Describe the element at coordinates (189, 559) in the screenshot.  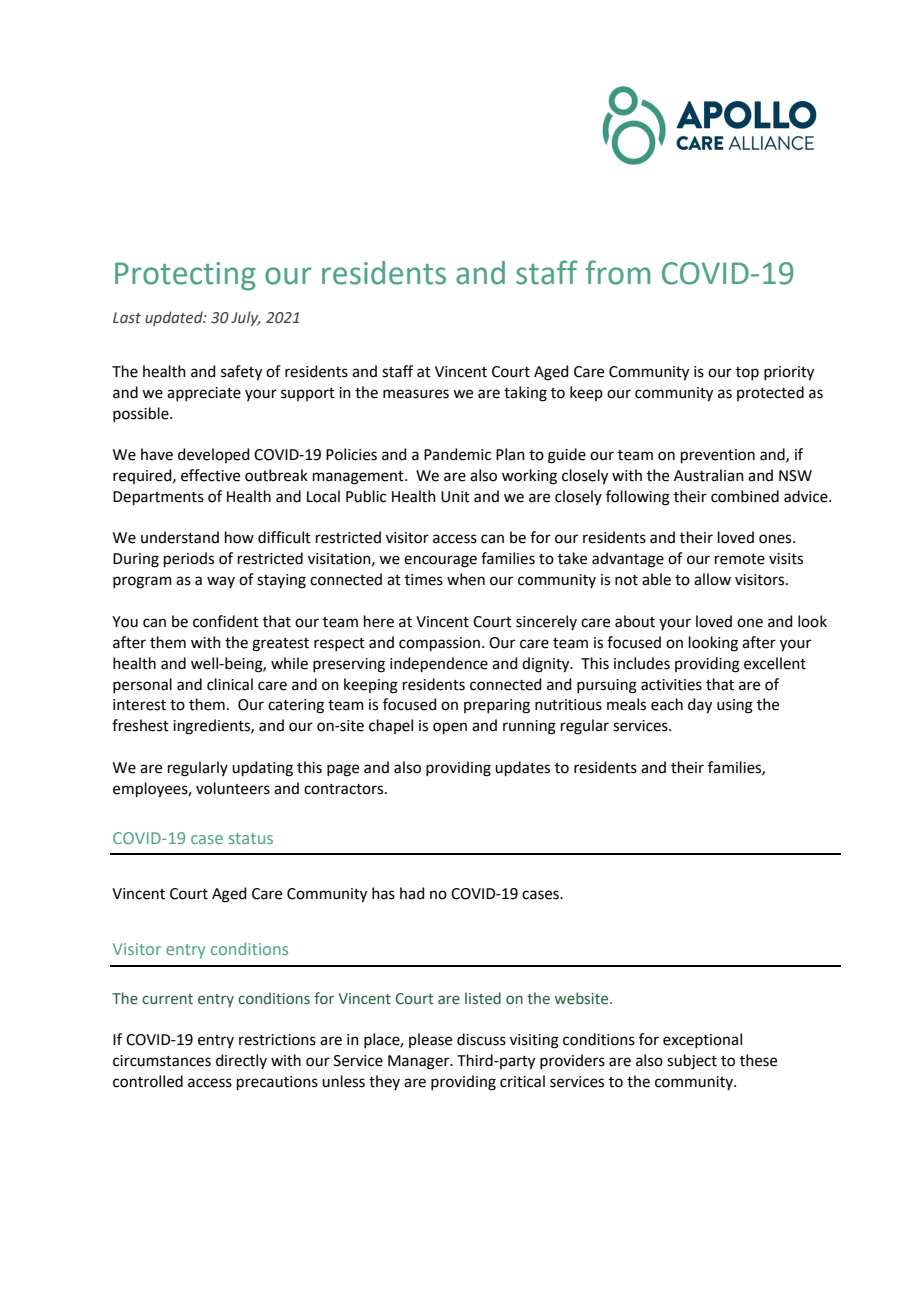
I see `periods` at that location.
